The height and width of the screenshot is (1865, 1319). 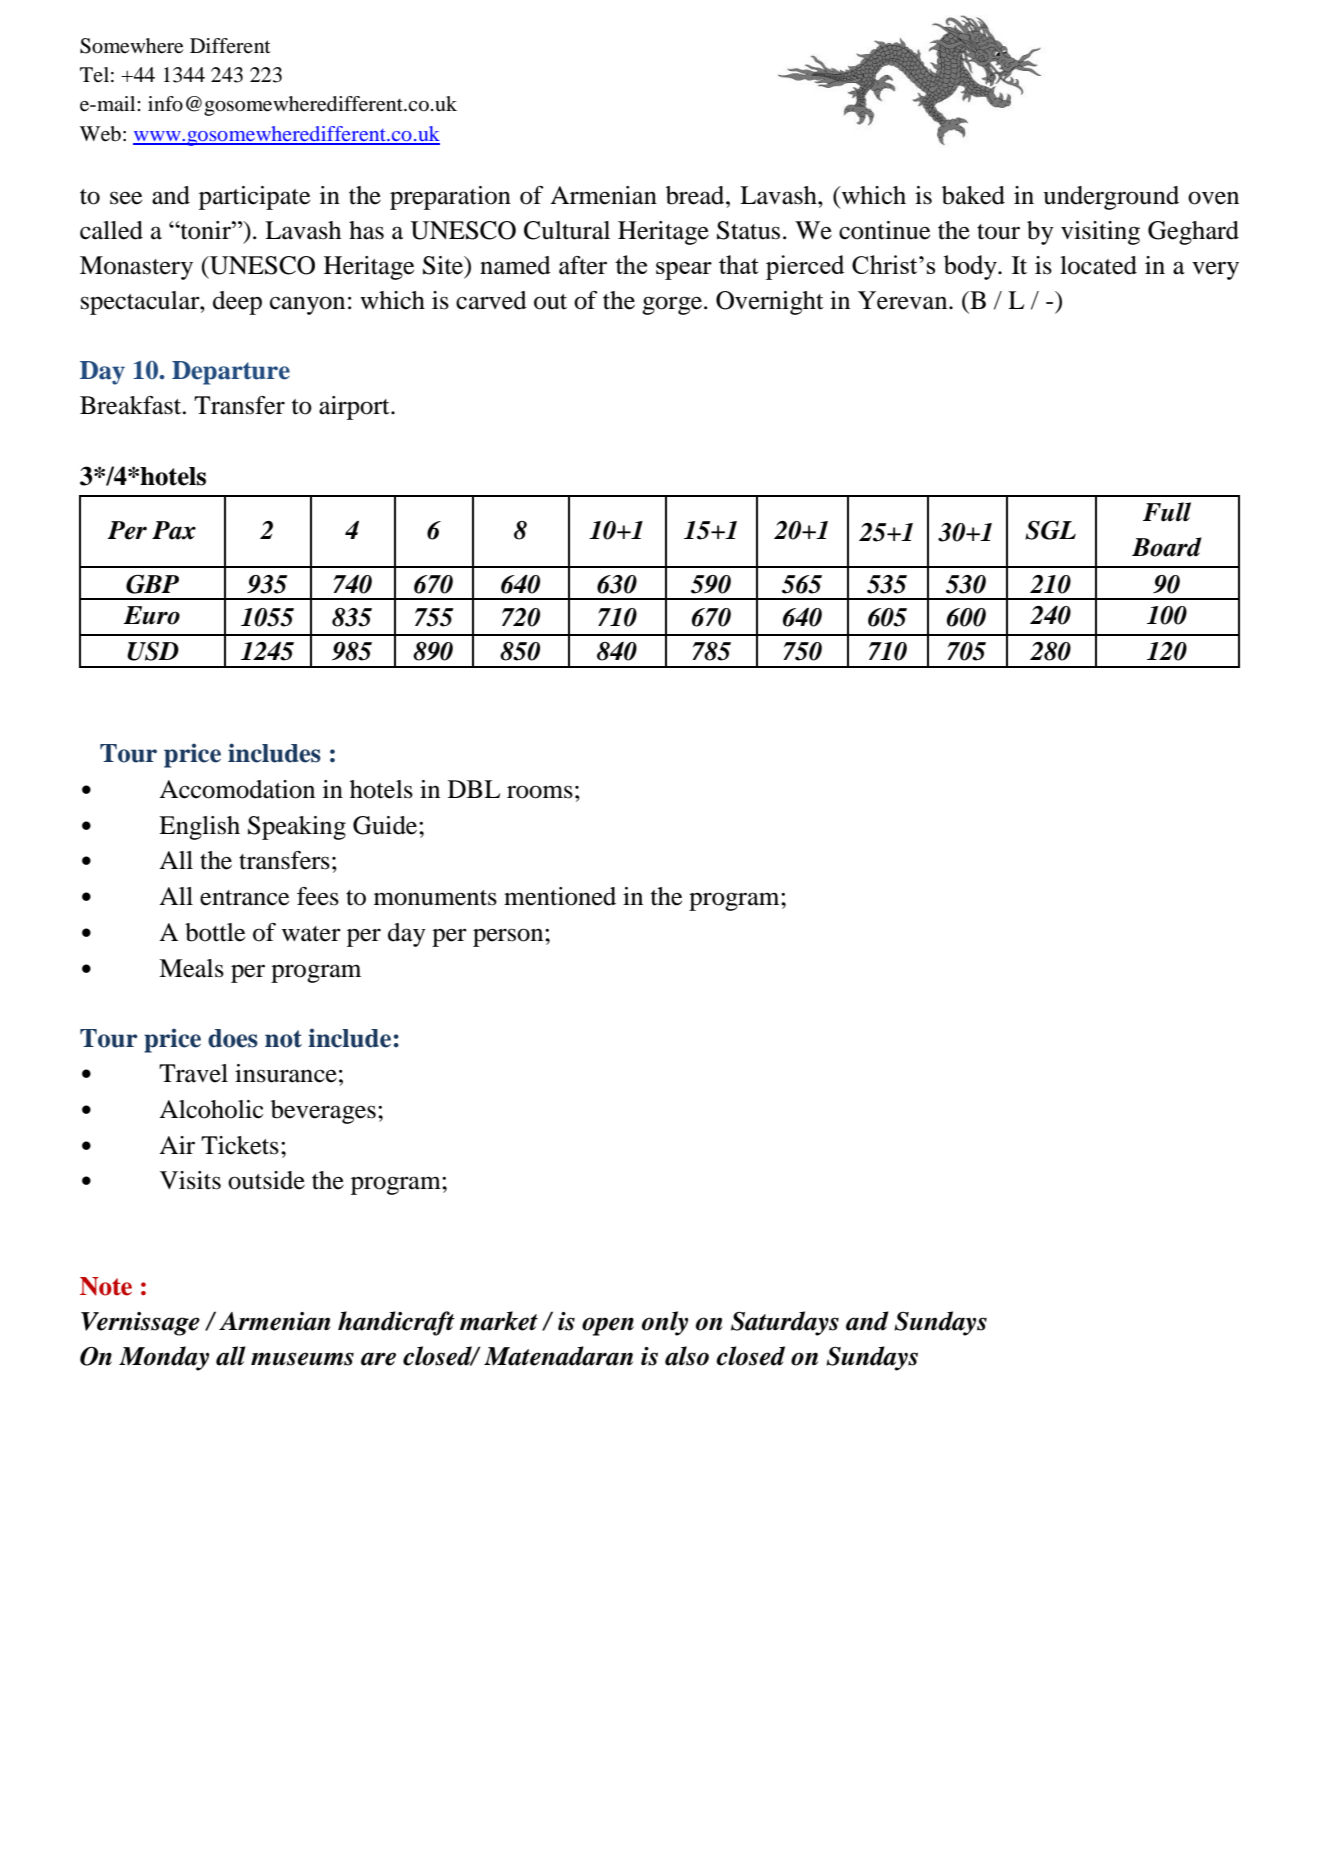 What do you see at coordinates (254, 198) in the screenshot?
I see `participate` at bounding box center [254, 198].
